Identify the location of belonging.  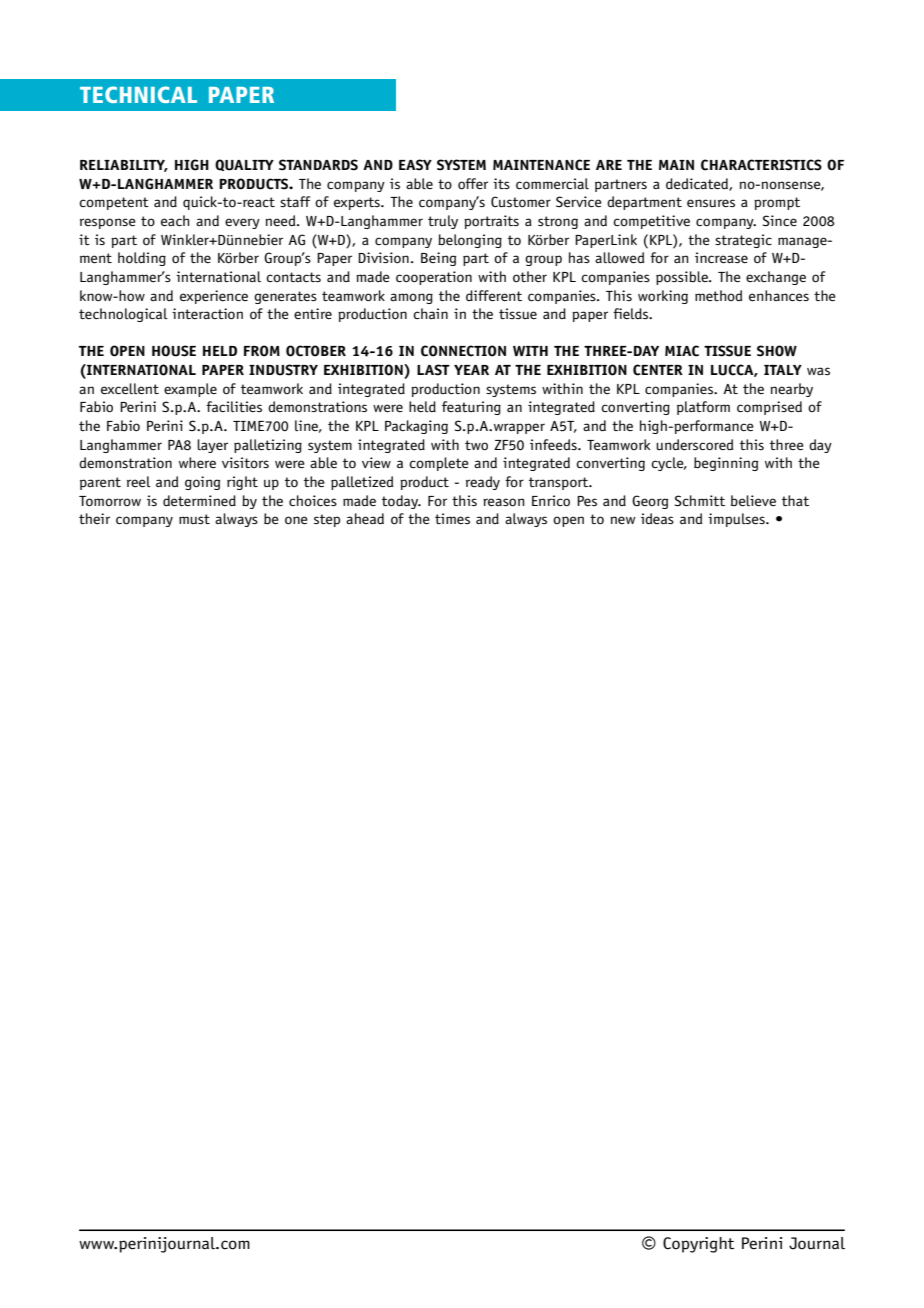
(470, 241).
